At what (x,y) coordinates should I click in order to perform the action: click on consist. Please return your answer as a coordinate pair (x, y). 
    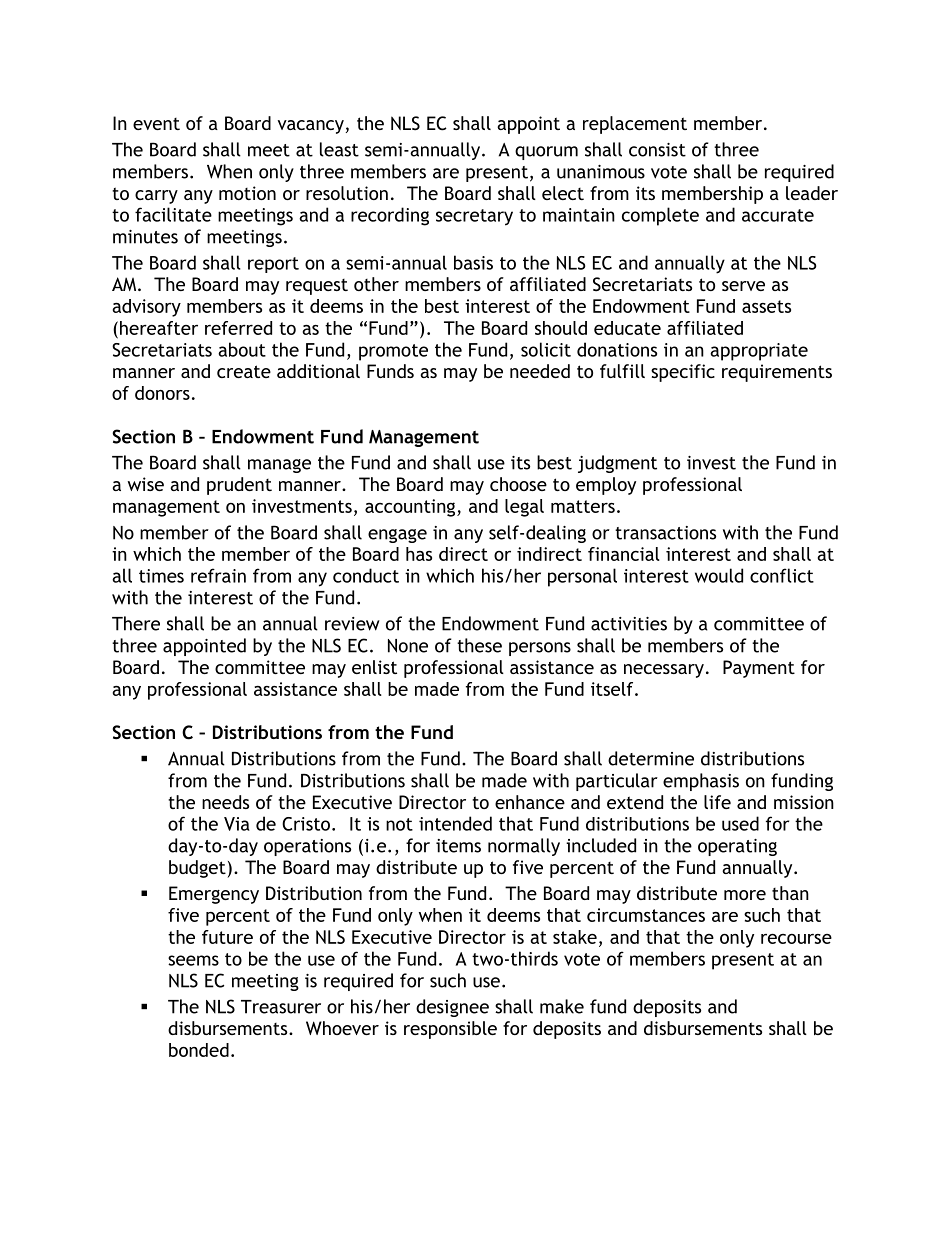
    Looking at the image, I should click on (657, 150).
